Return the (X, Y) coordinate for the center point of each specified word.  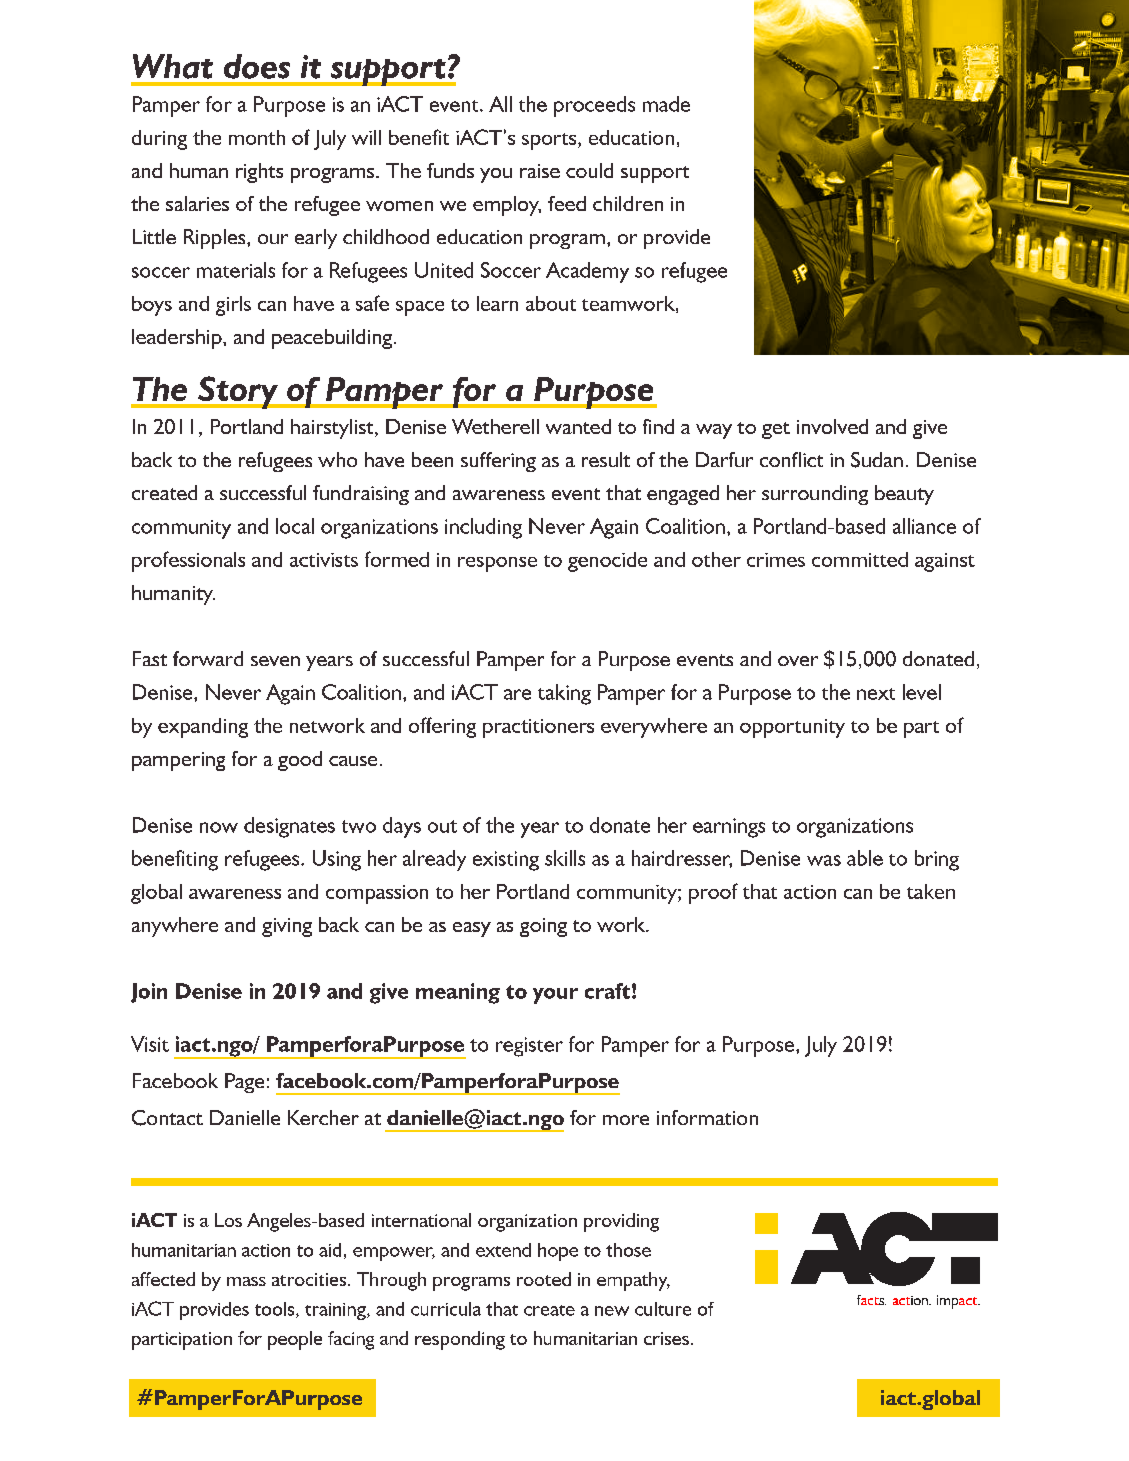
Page (244, 1083)
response (497, 564)
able (865, 858)
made (666, 104)
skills (565, 858)
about (551, 303)
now (219, 827)
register (529, 1047)
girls (233, 306)
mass (246, 1281)
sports (550, 141)
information (707, 1117)
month (257, 137)
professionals (188, 561)
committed (860, 559)
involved (832, 426)
